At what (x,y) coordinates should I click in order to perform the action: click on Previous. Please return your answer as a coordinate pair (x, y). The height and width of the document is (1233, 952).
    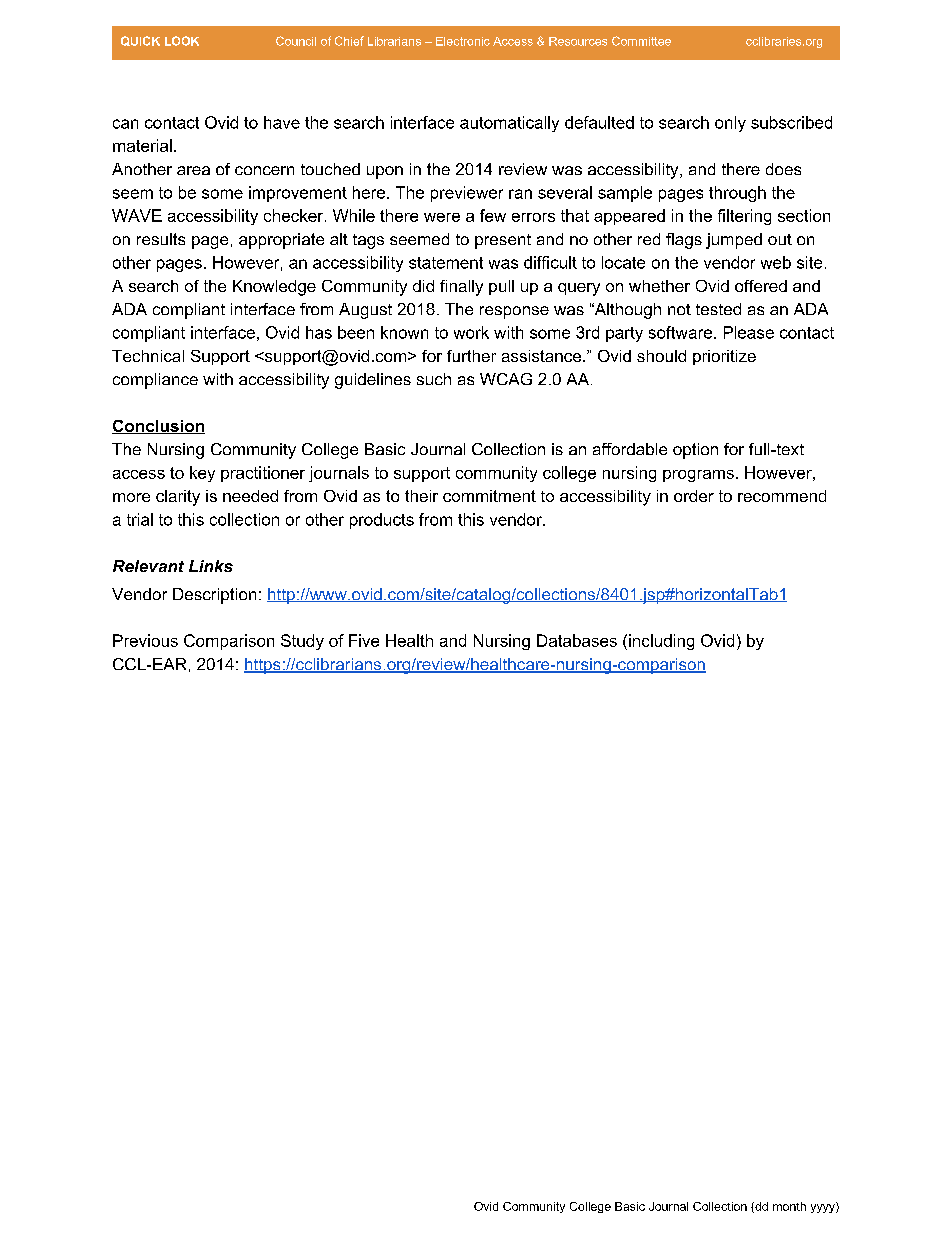
    Looking at the image, I should click on (145, 640).
